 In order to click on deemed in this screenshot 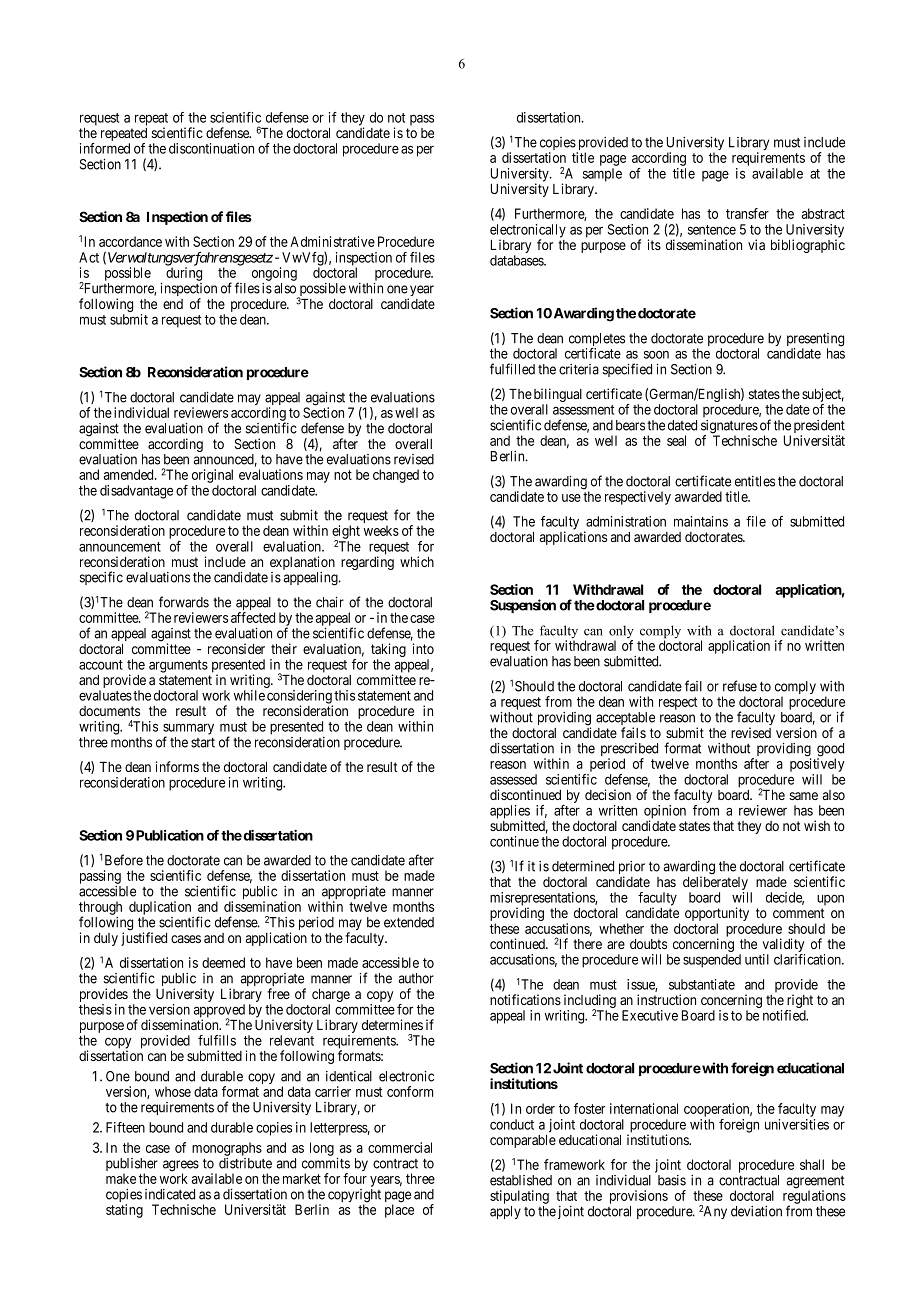, I will do `click(223, 962)`.
